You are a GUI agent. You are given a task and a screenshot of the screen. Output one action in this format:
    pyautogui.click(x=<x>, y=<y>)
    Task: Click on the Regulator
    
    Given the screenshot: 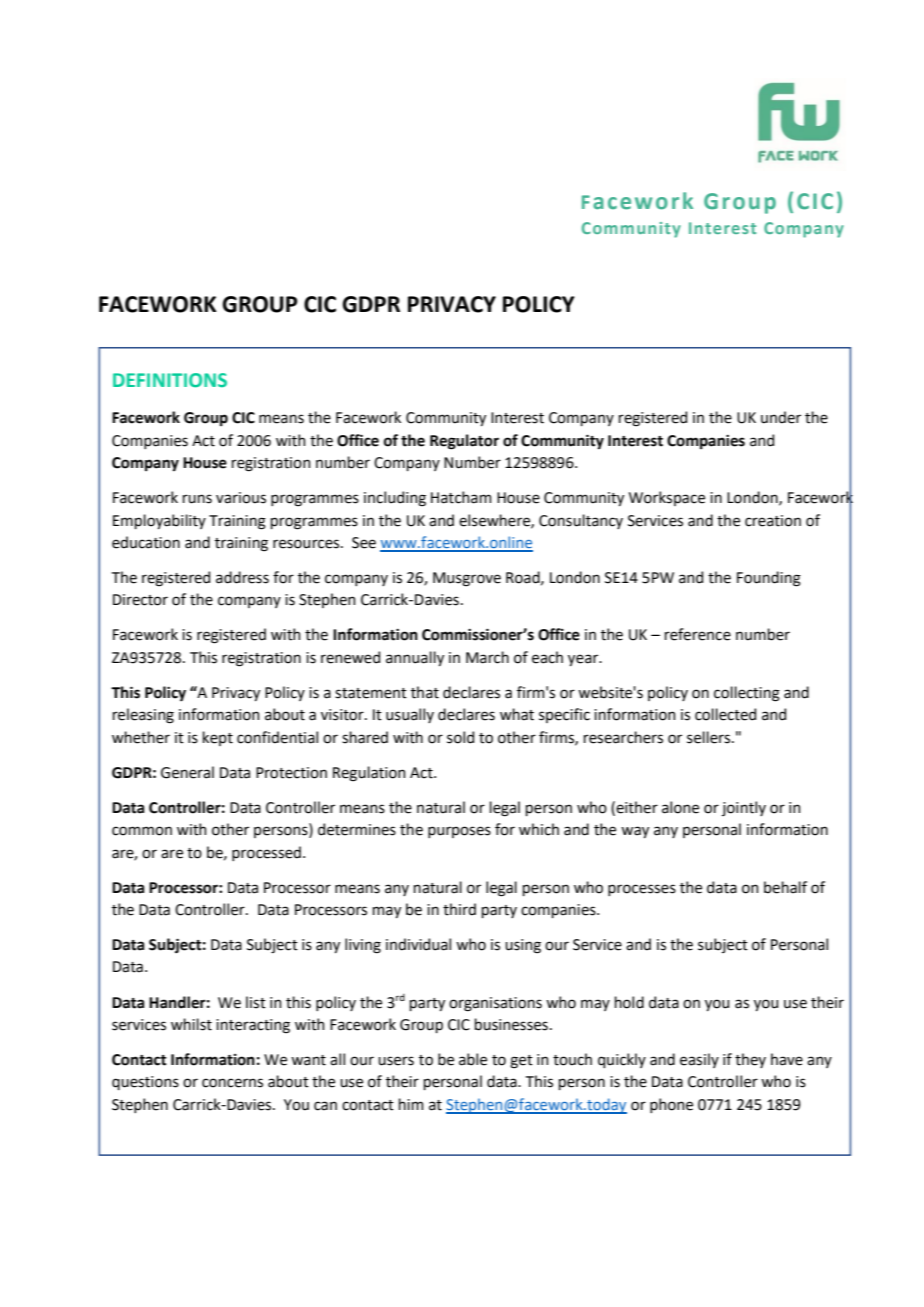 What is the action you would take?
    pyautogui.click(x=464, y=442)
